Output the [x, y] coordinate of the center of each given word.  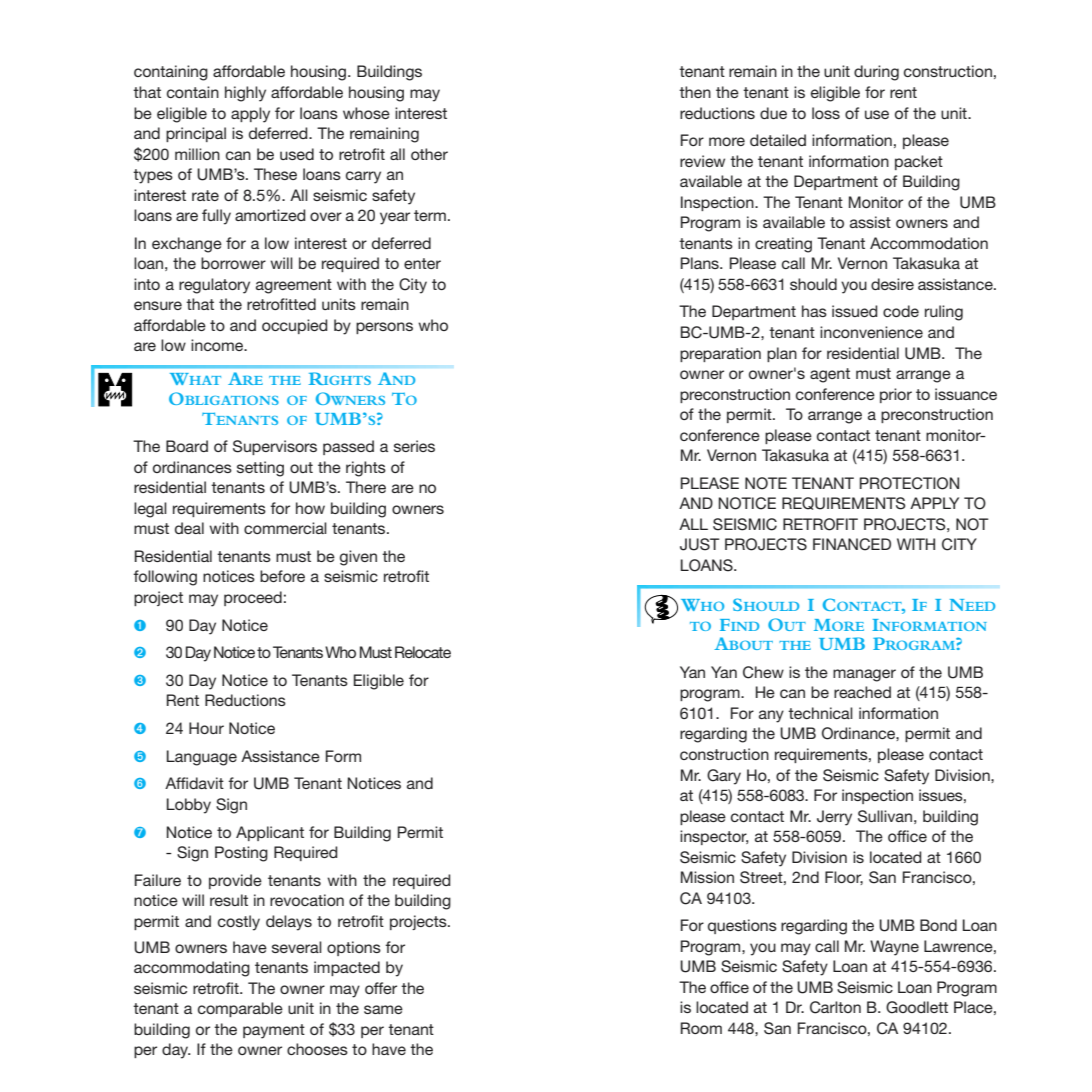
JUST [700, 544]
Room [701, 1028]
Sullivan [885, 816]
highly [245, 94]
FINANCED [852, 544]
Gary [724, 777]
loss [826, 113]
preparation [720, 354]
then [695, 92]
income [218, 345]
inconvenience [871, 332]
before [282, 576]
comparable [240, 1009]
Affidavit [194, 783]
